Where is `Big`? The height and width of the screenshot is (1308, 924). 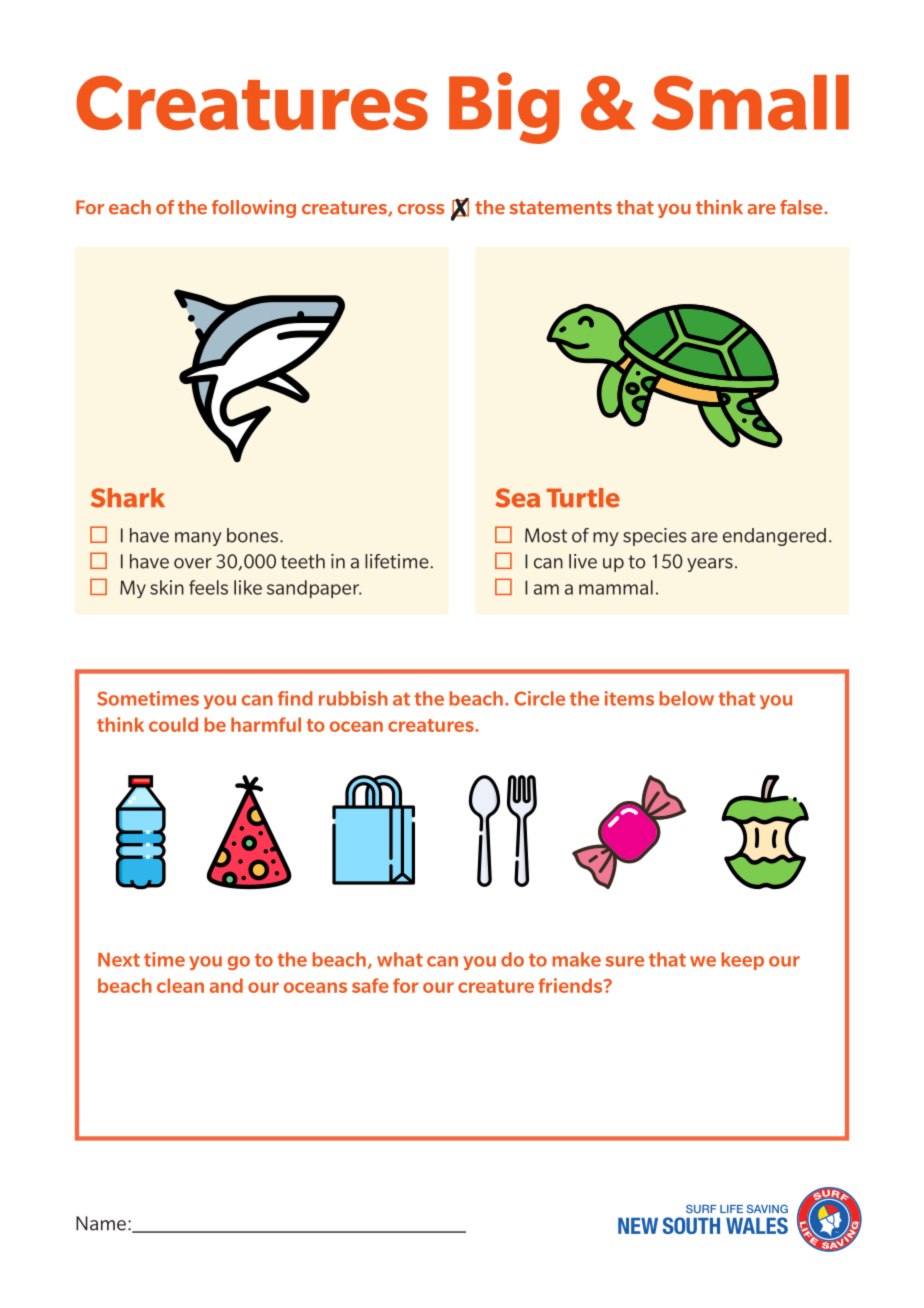
Big is located at coordinates (504, 108).
